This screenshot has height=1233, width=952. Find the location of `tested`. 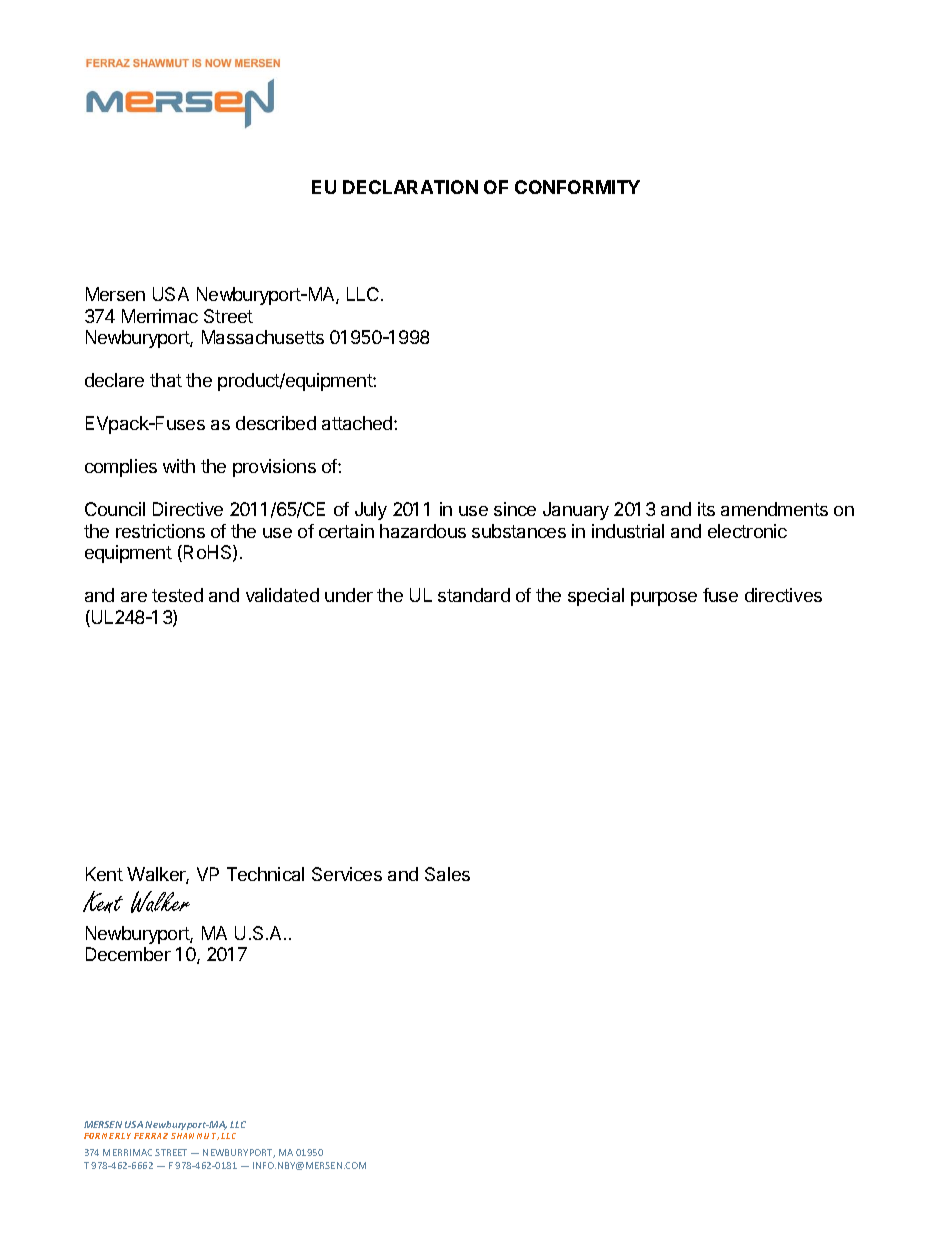

tested is located at coordinates (177, 595).
